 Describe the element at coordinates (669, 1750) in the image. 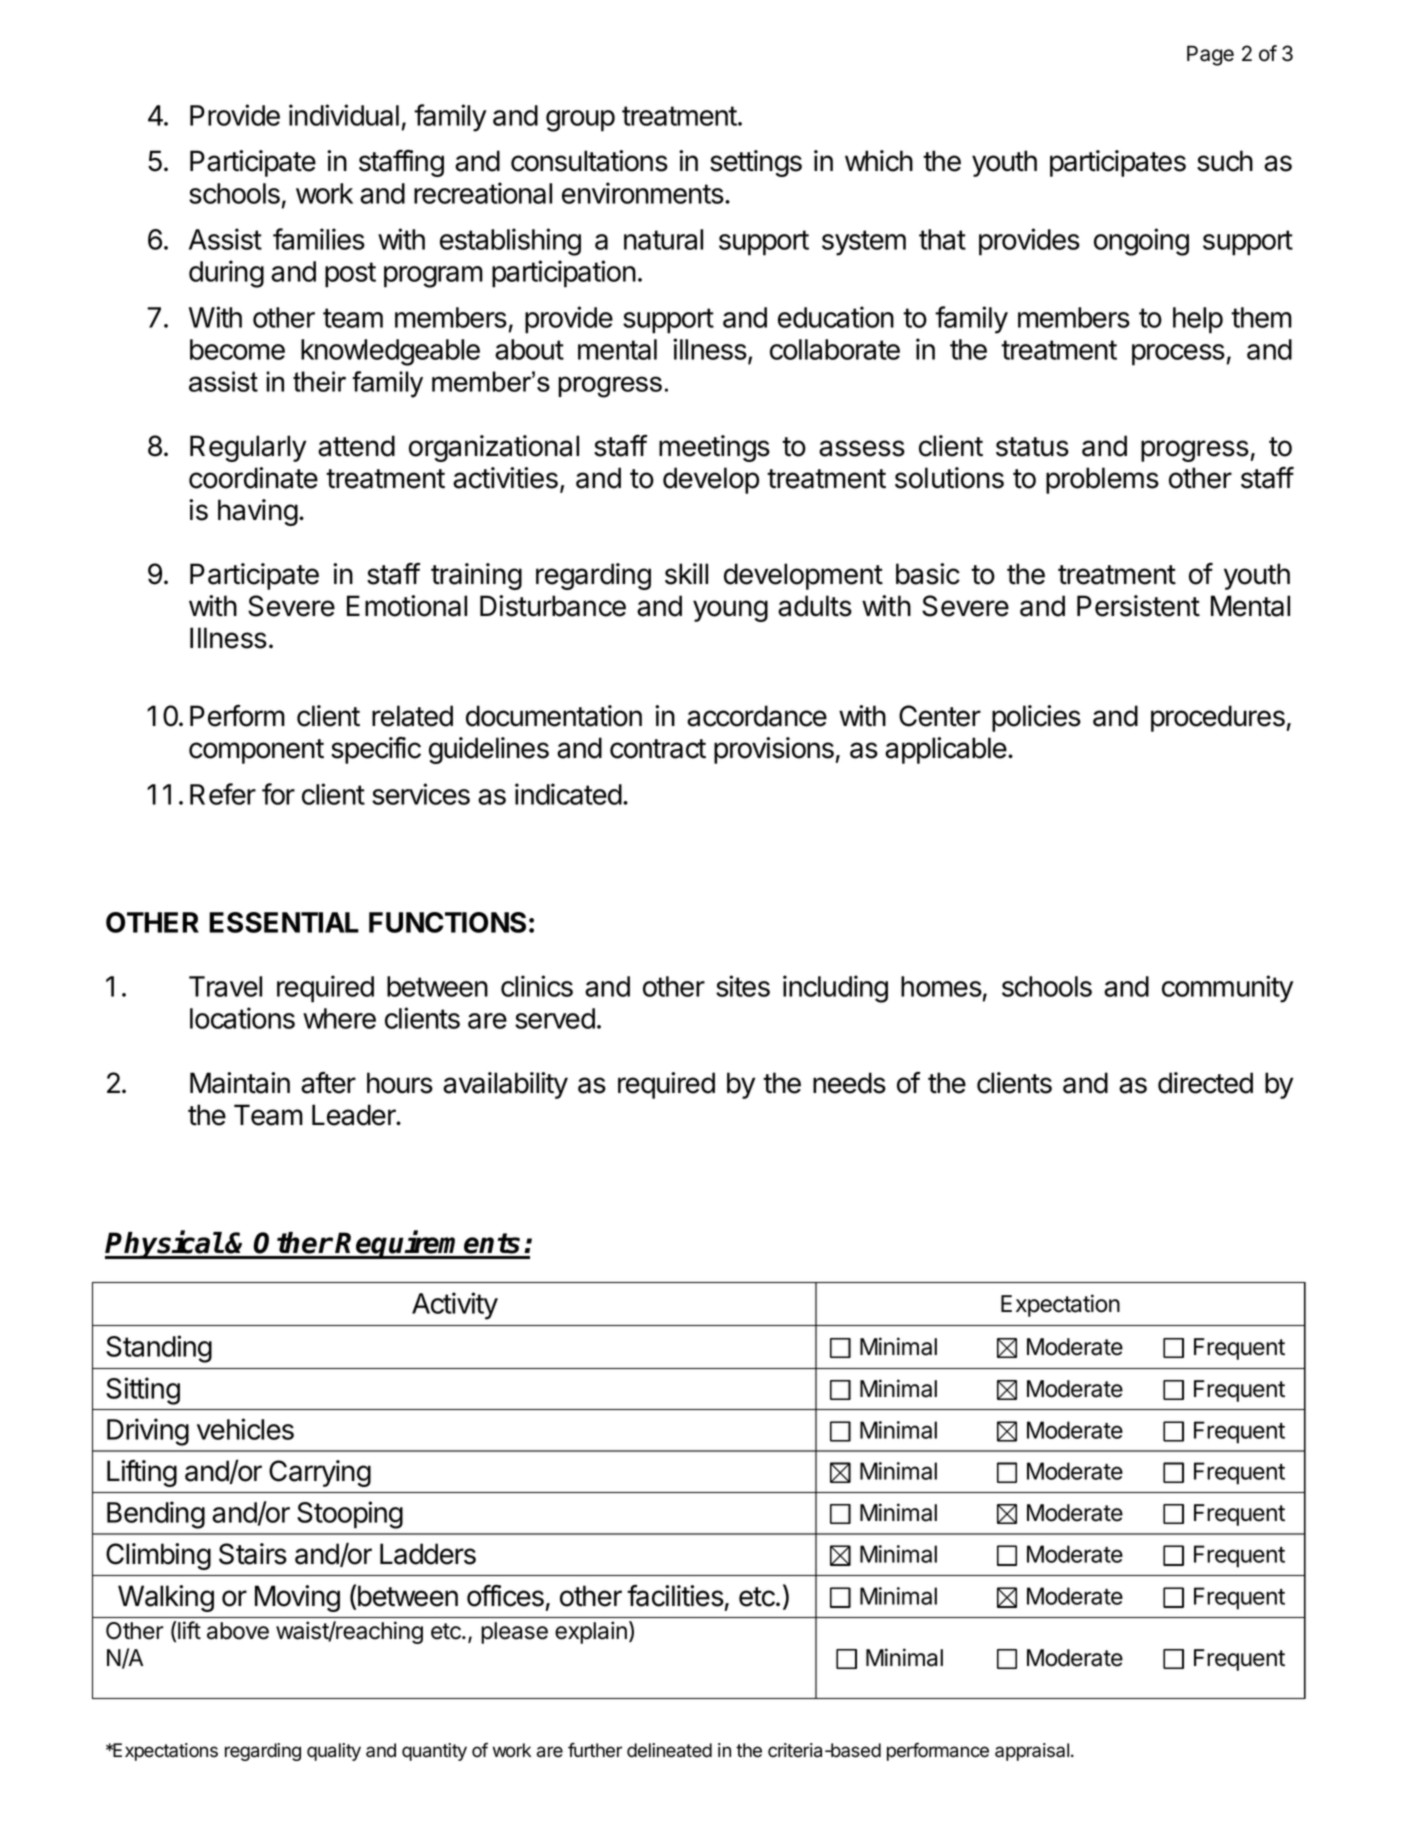

I see `delineated` at that location.
